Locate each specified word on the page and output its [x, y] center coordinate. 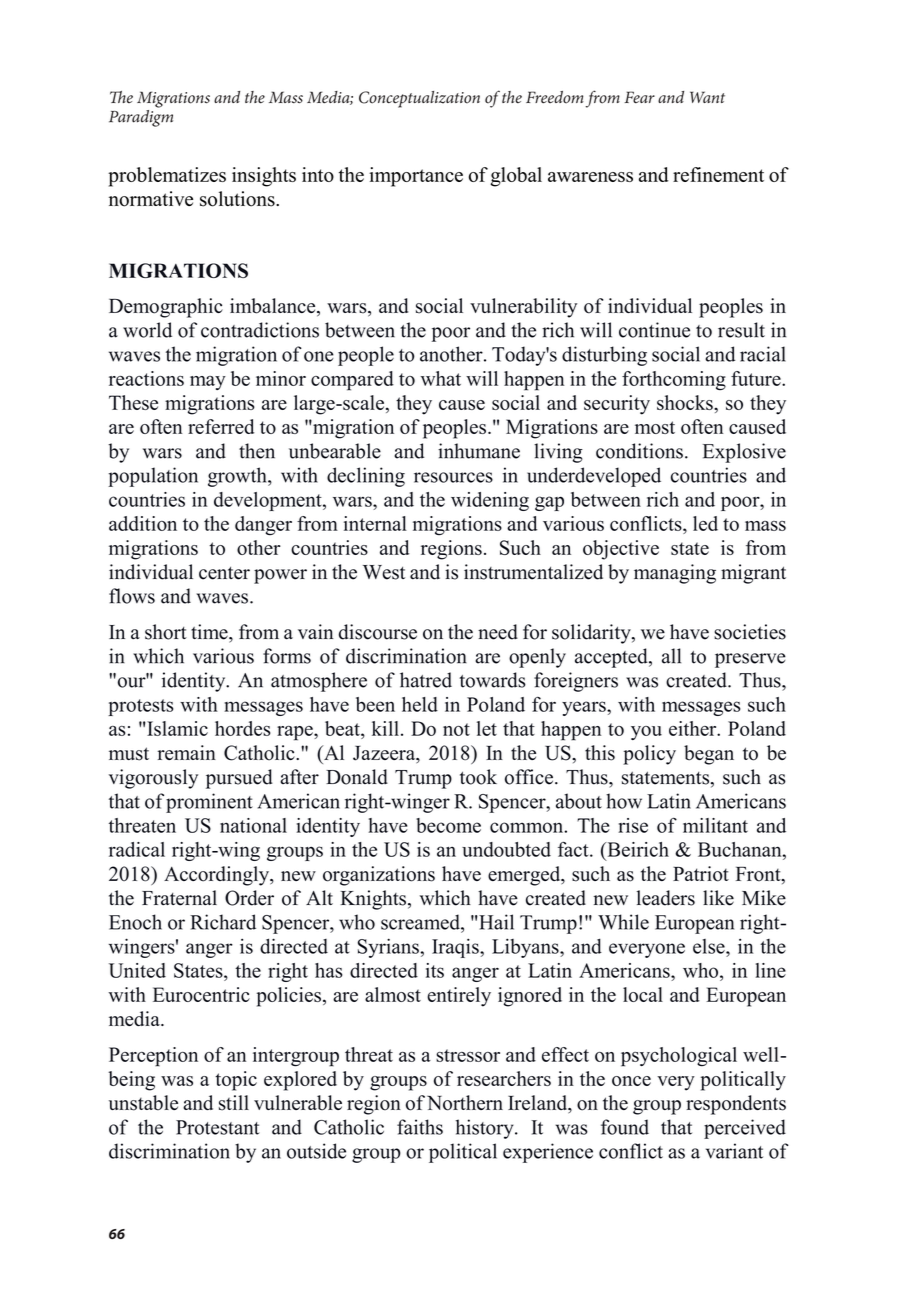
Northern [465, 1103]
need [498, 632]
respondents [736, 1105]
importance [416, 177]
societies [750, 632]
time [210, 632]
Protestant [218, 1127]
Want [707, 97]
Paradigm [141, 117]
